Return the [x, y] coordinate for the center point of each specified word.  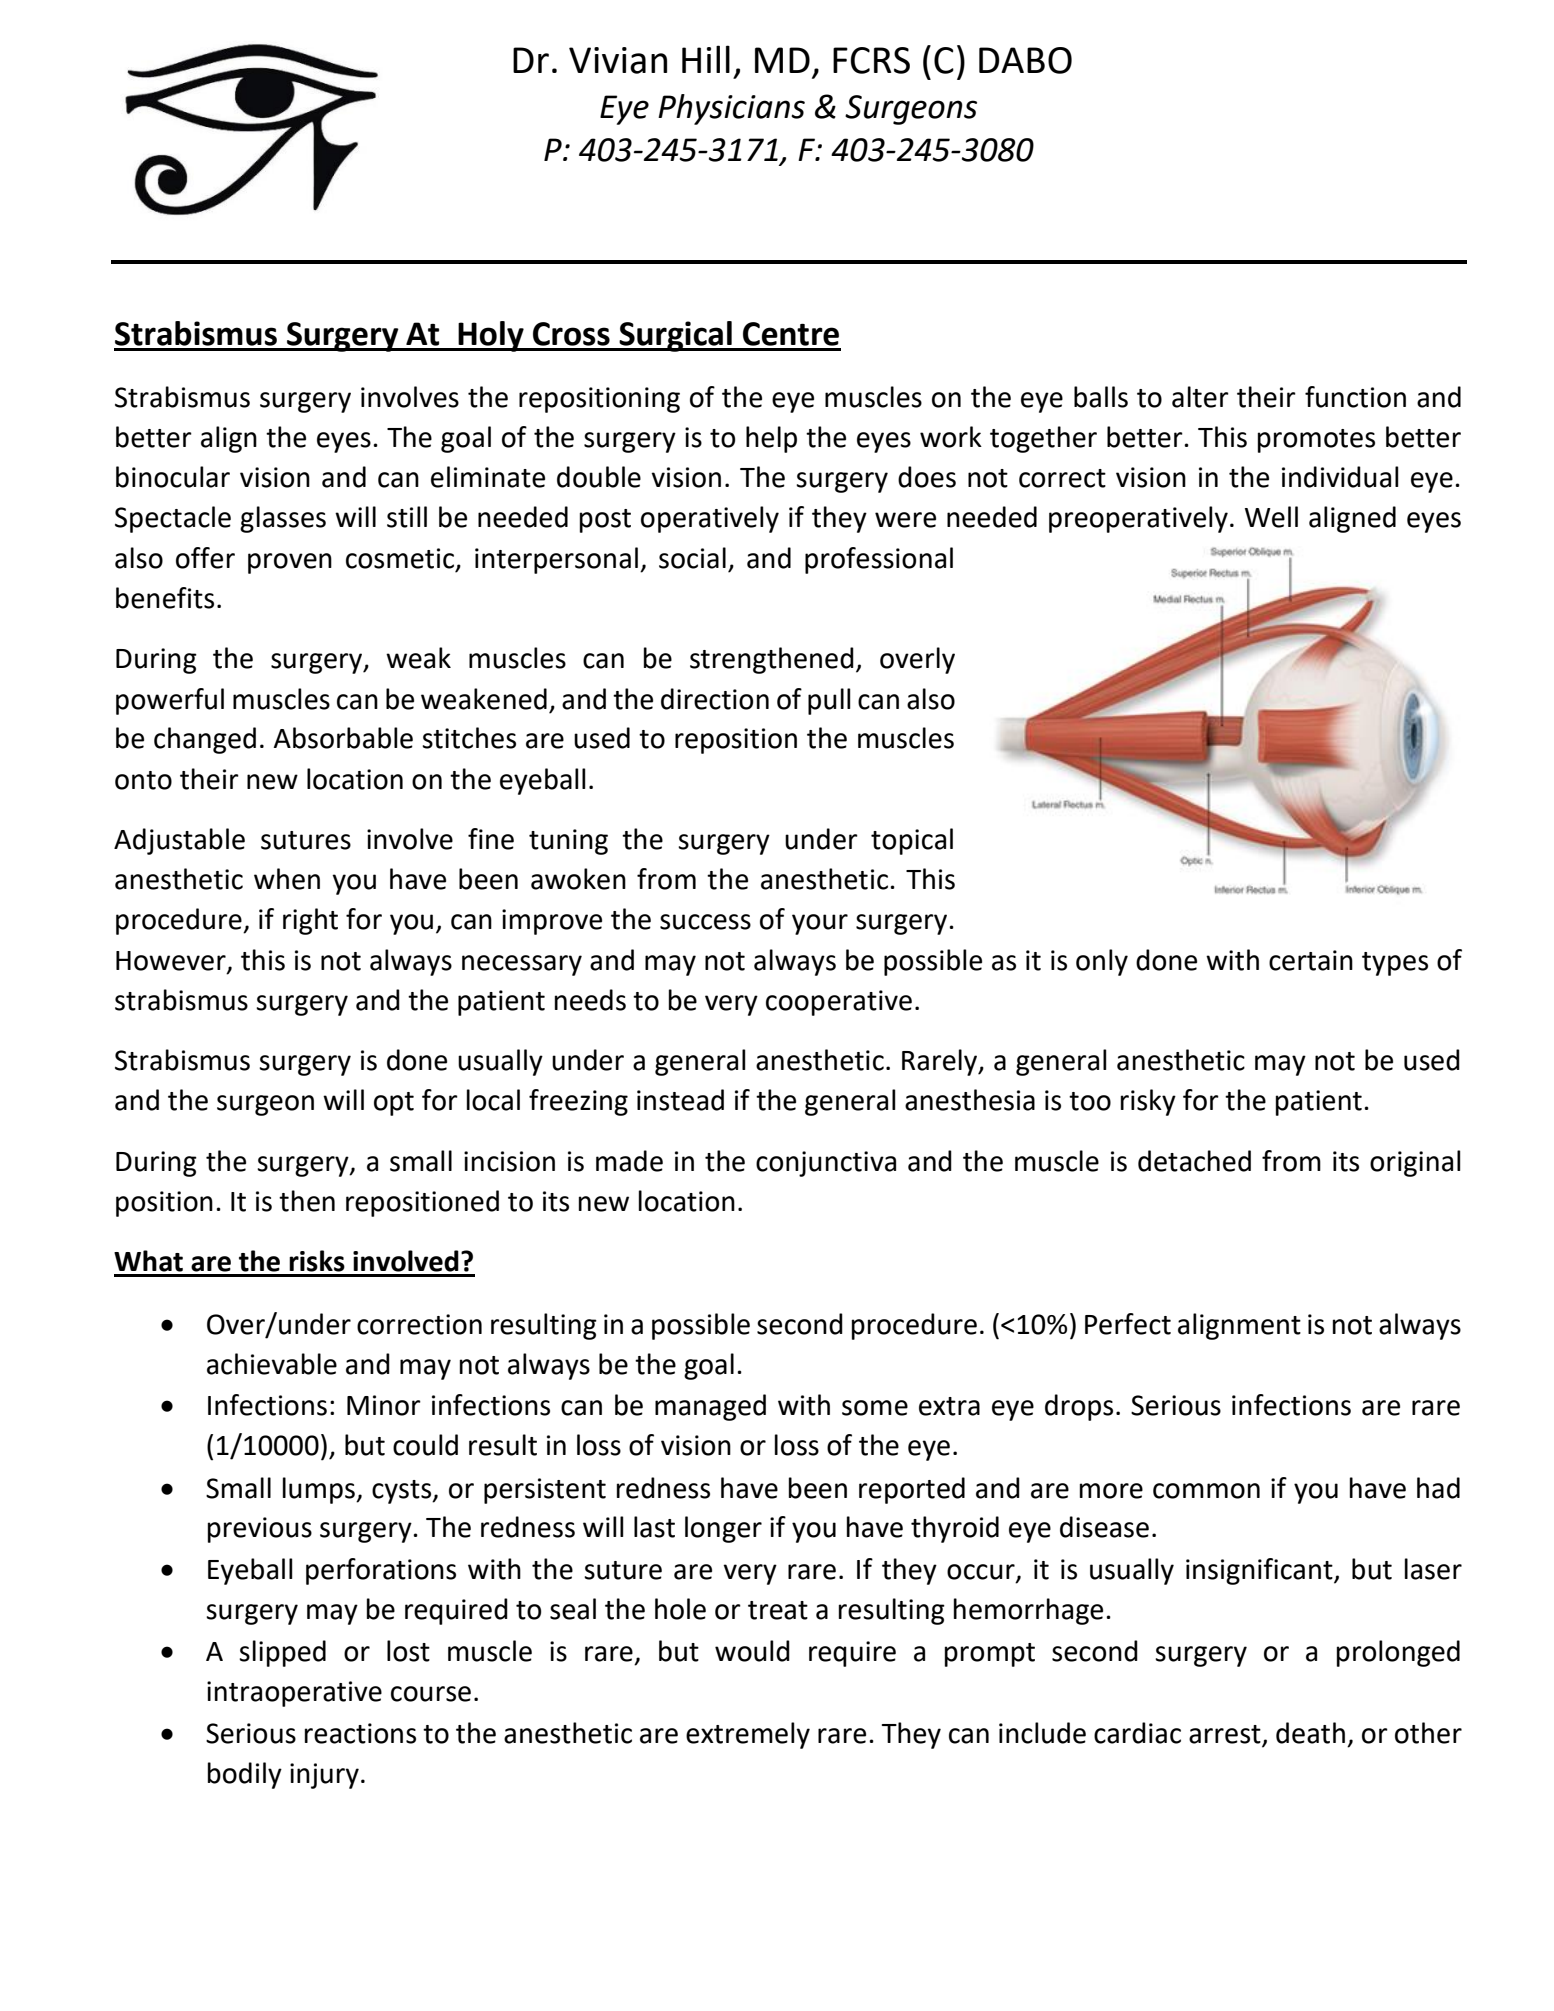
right [310, 921]
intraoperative [294, 1694]
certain [1311, 960]
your [820, 924]
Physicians [731, 109]
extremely [748, 1735]
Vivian [618, 60]
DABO [1025, 60]
